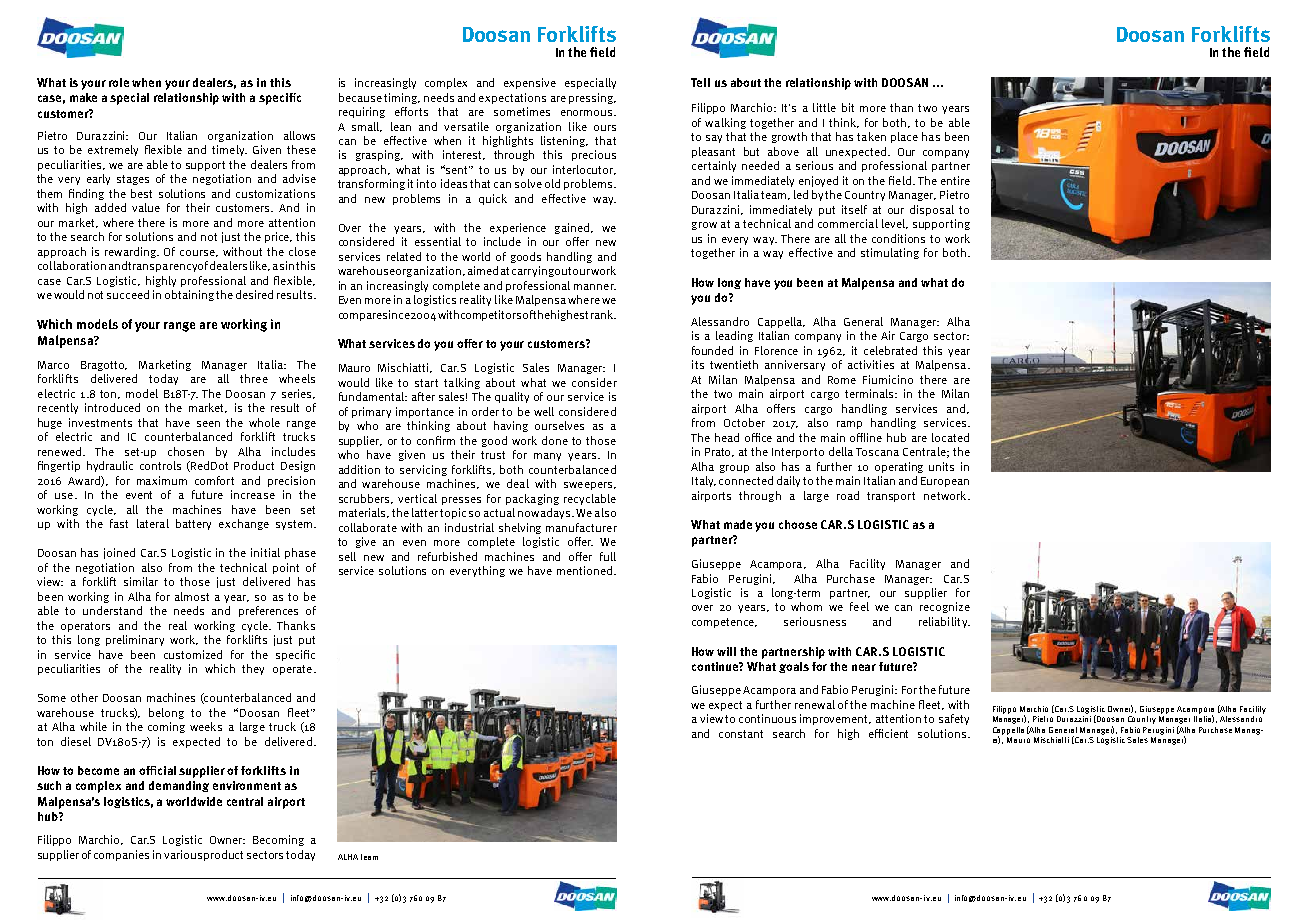 Image resolution: width=1308 pixels, height=924 pixels. I want to click on feel, so click(859, 606).
